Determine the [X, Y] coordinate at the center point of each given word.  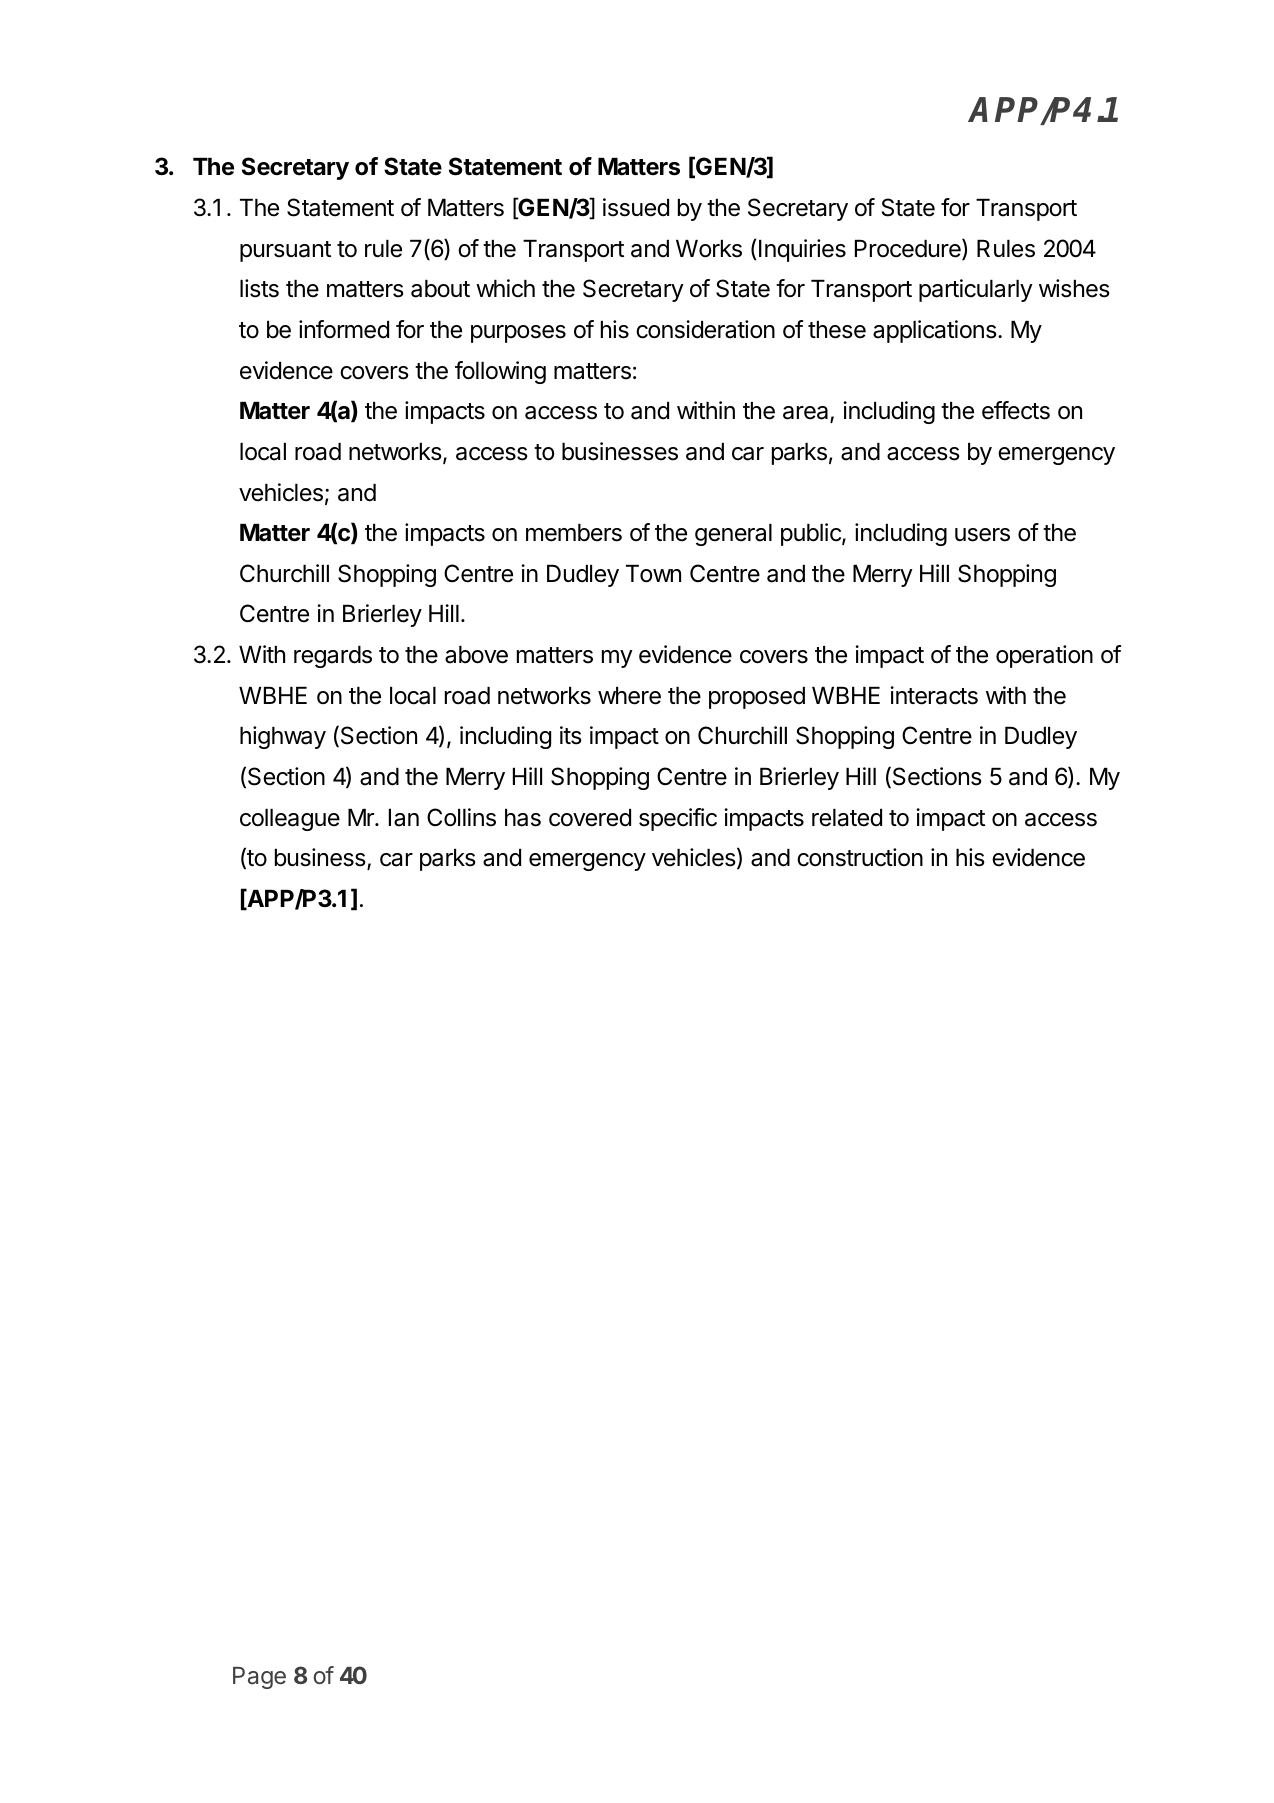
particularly [976, 290]
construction [860, 857]
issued [636, 207]
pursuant [285, 251]
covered [590, 818]
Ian [404, 818]
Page [259, 1678]
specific [678, 819]
